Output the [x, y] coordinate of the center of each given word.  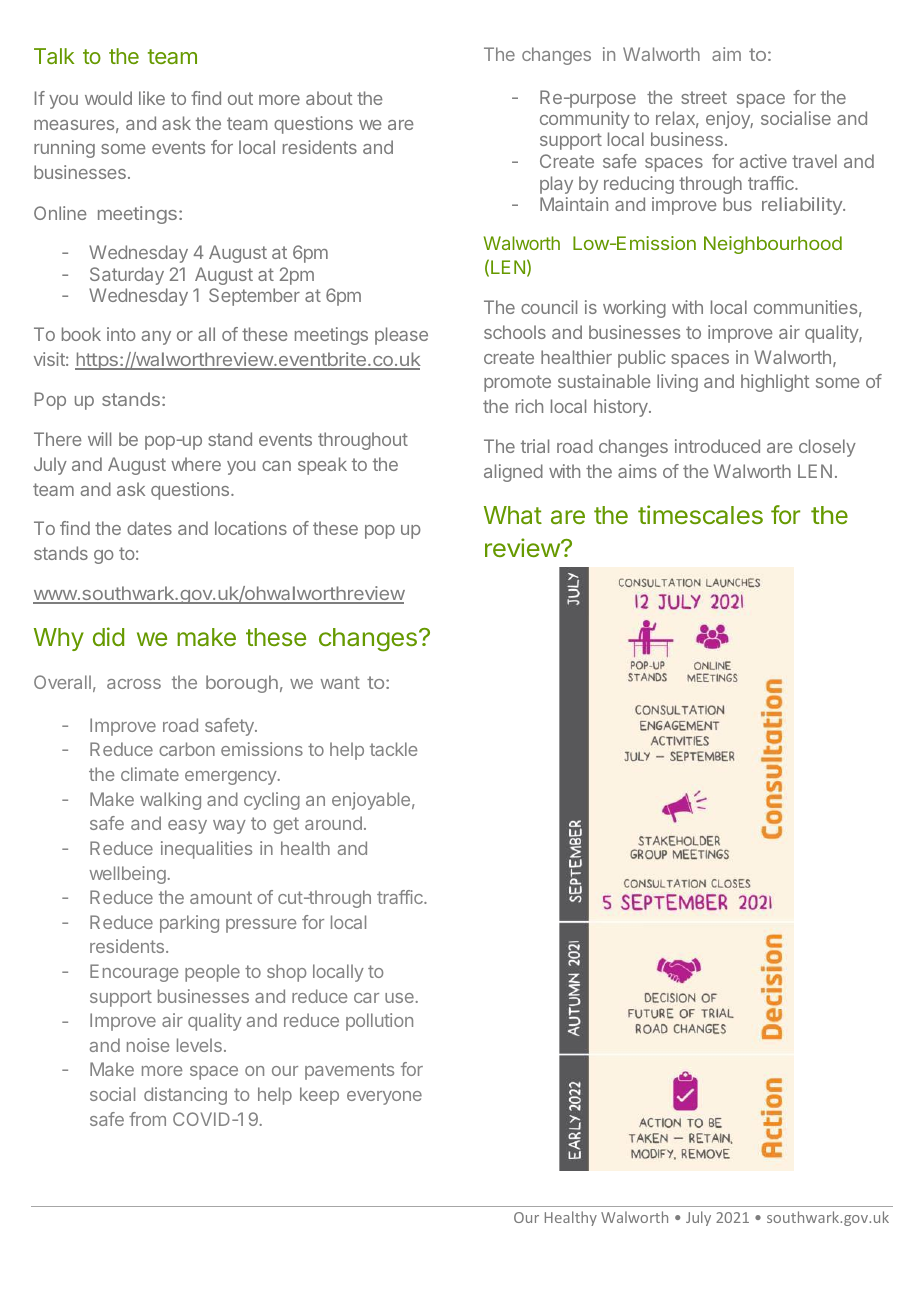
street [704, 97]
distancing [185, 1096]
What [513, 515]
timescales [700, 514]
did [108, 636]
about [329, 98]
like [152, 98]
